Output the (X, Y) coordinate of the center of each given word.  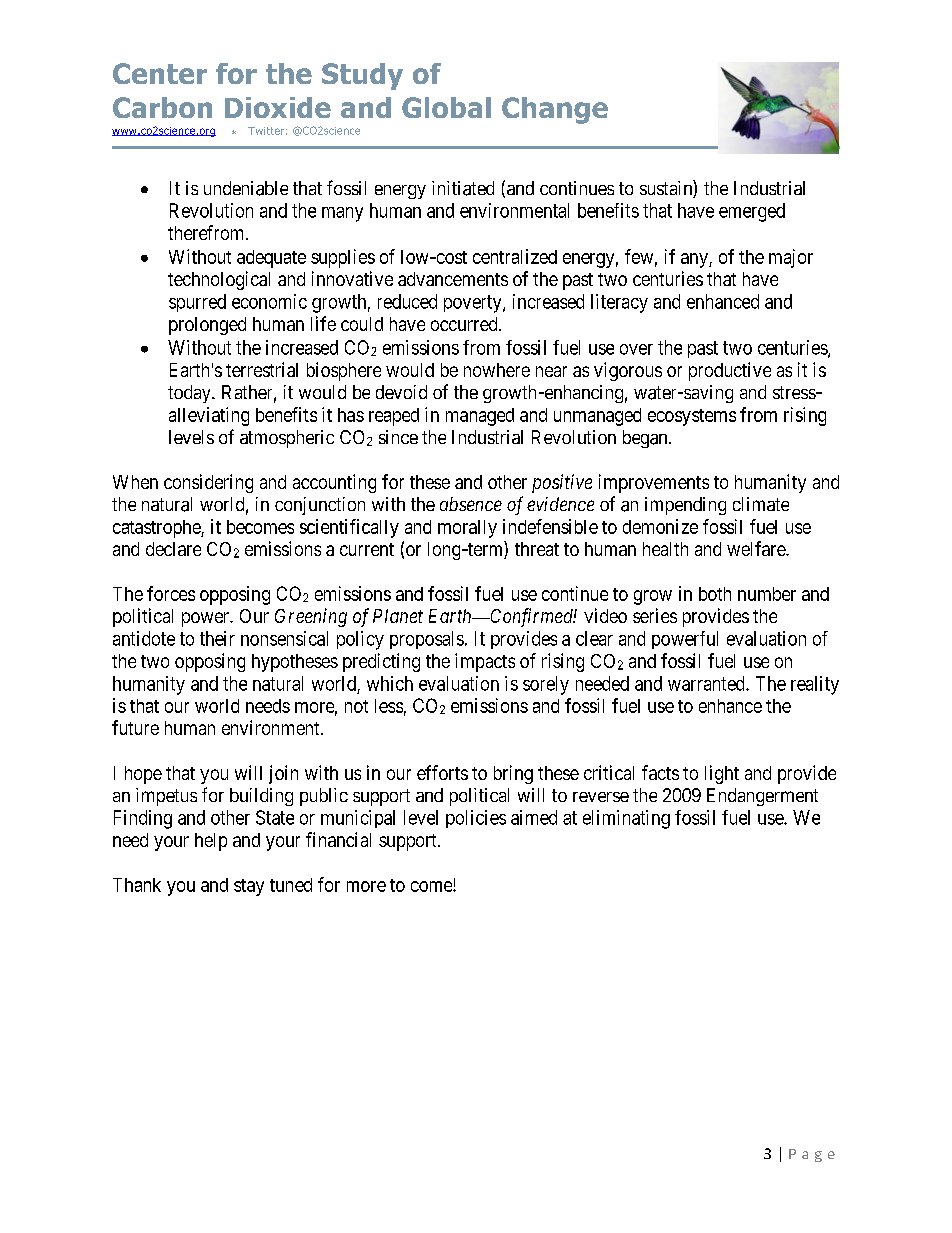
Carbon (162, 107)
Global (446, 107)
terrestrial (262, 369)
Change (555, 110)
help (211, 842)
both (715, 594)
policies (476, 819)
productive (730, 371)
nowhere (497, 370)
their (217, 638)
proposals (427, 640)
